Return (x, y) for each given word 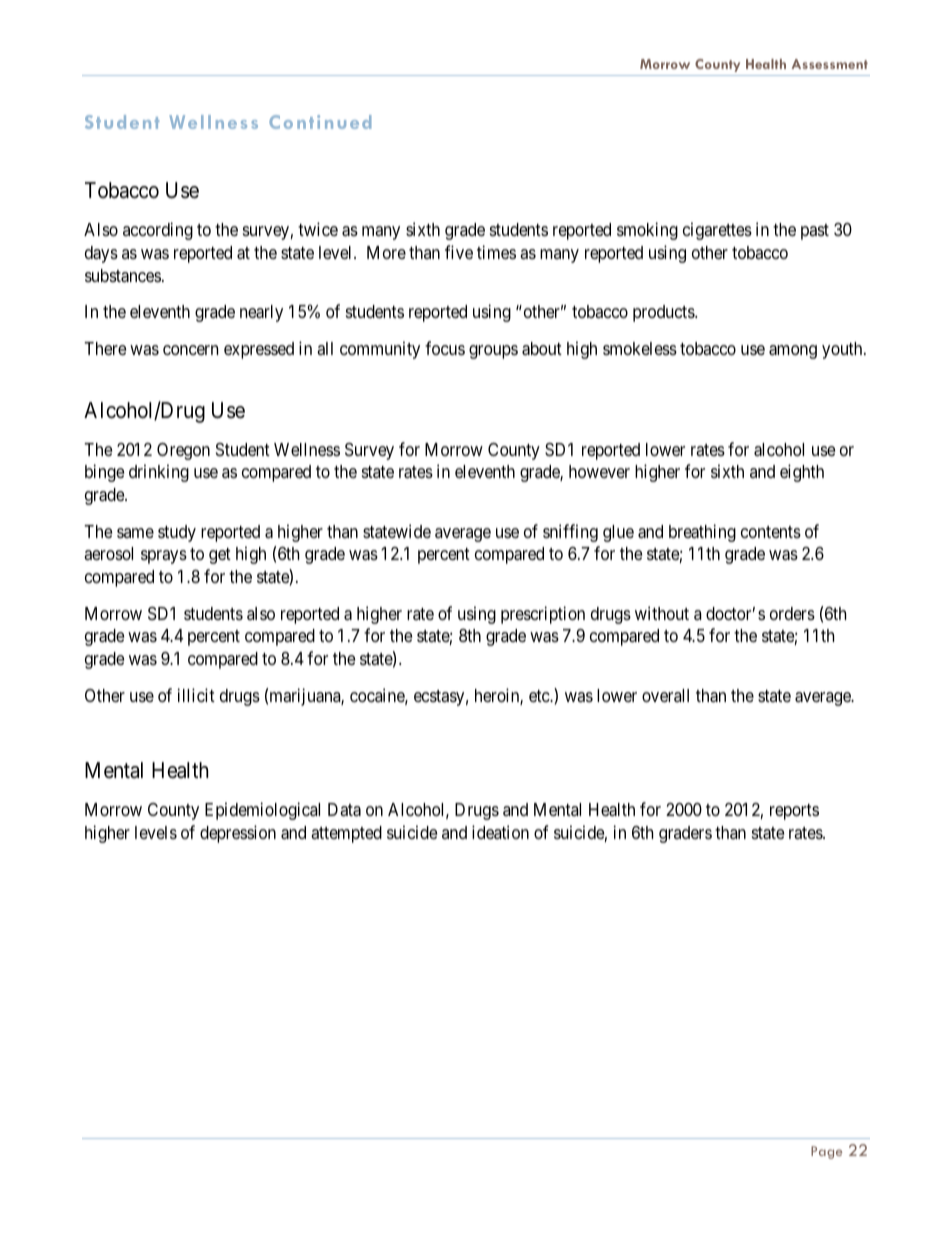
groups (493, 352)
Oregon (183, 451)
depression (238, 834)
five (459, 252)
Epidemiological (262, 811)
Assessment (829, 64)
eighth (802, 473)
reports (794, 812)
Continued (320, 122)
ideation (500, 832)
